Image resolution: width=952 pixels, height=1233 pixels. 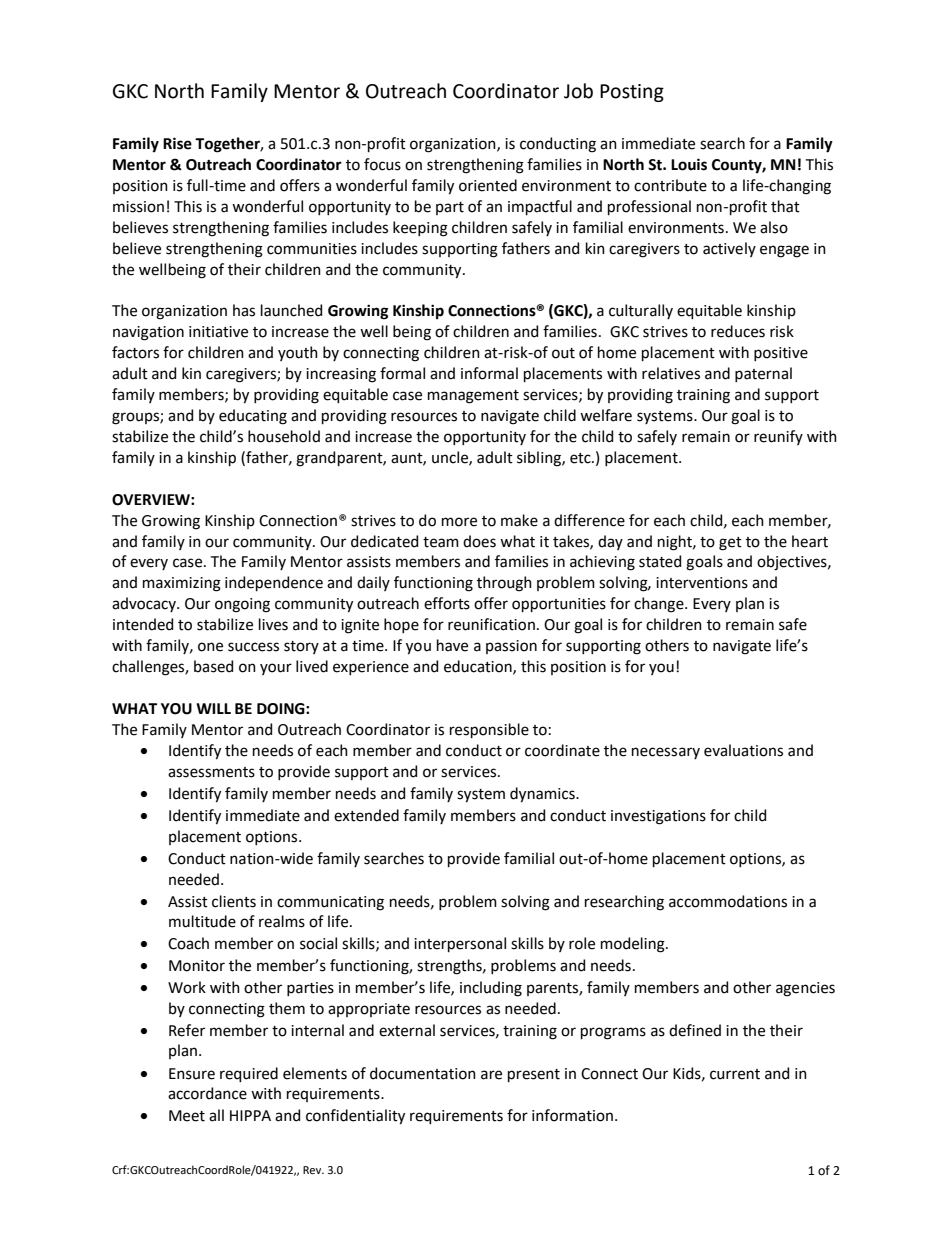 What do you see at coordinates (459, 522) in the image?
I see `more` at bounding box center [459, 522].
